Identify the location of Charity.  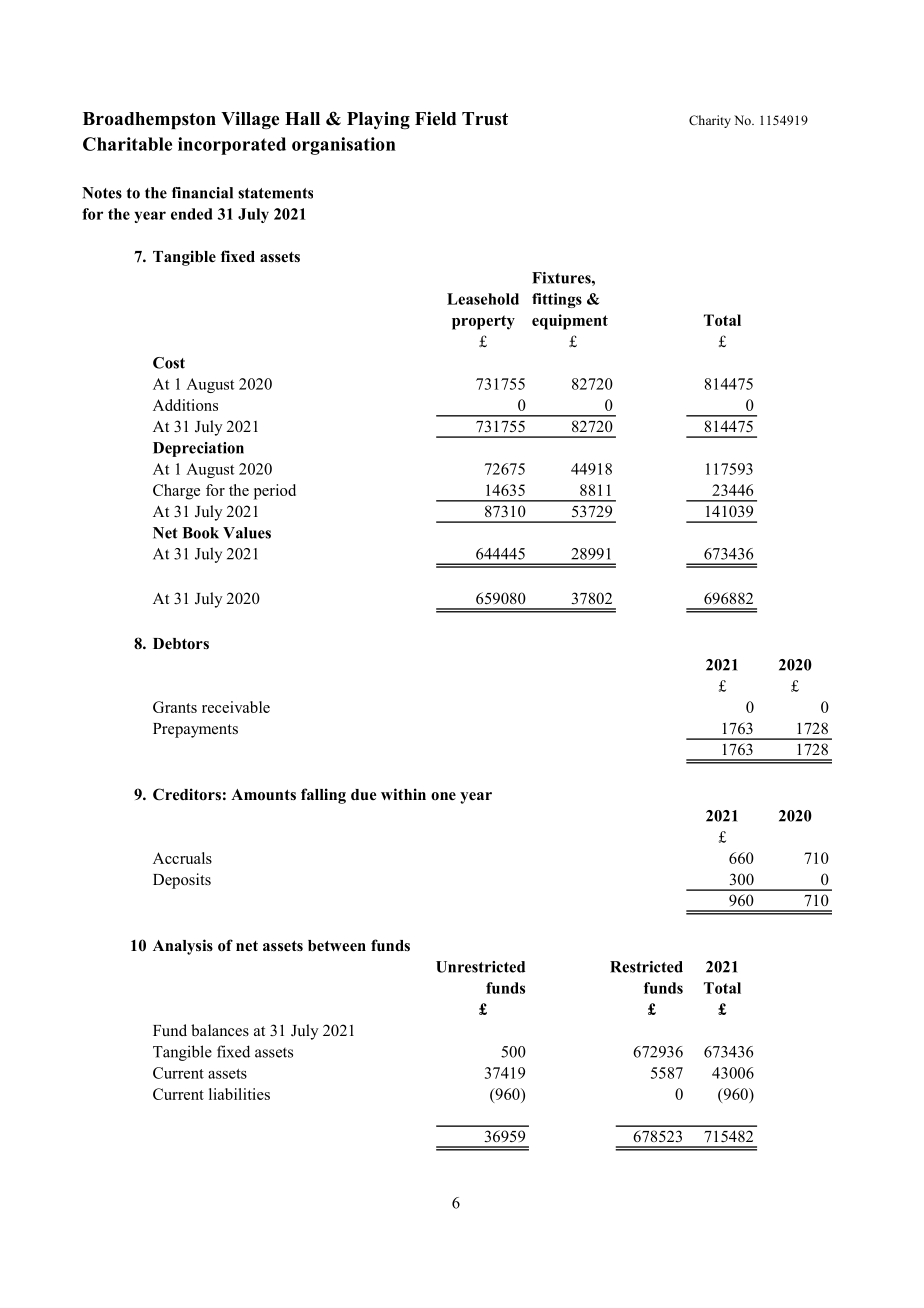
(710, 121).
